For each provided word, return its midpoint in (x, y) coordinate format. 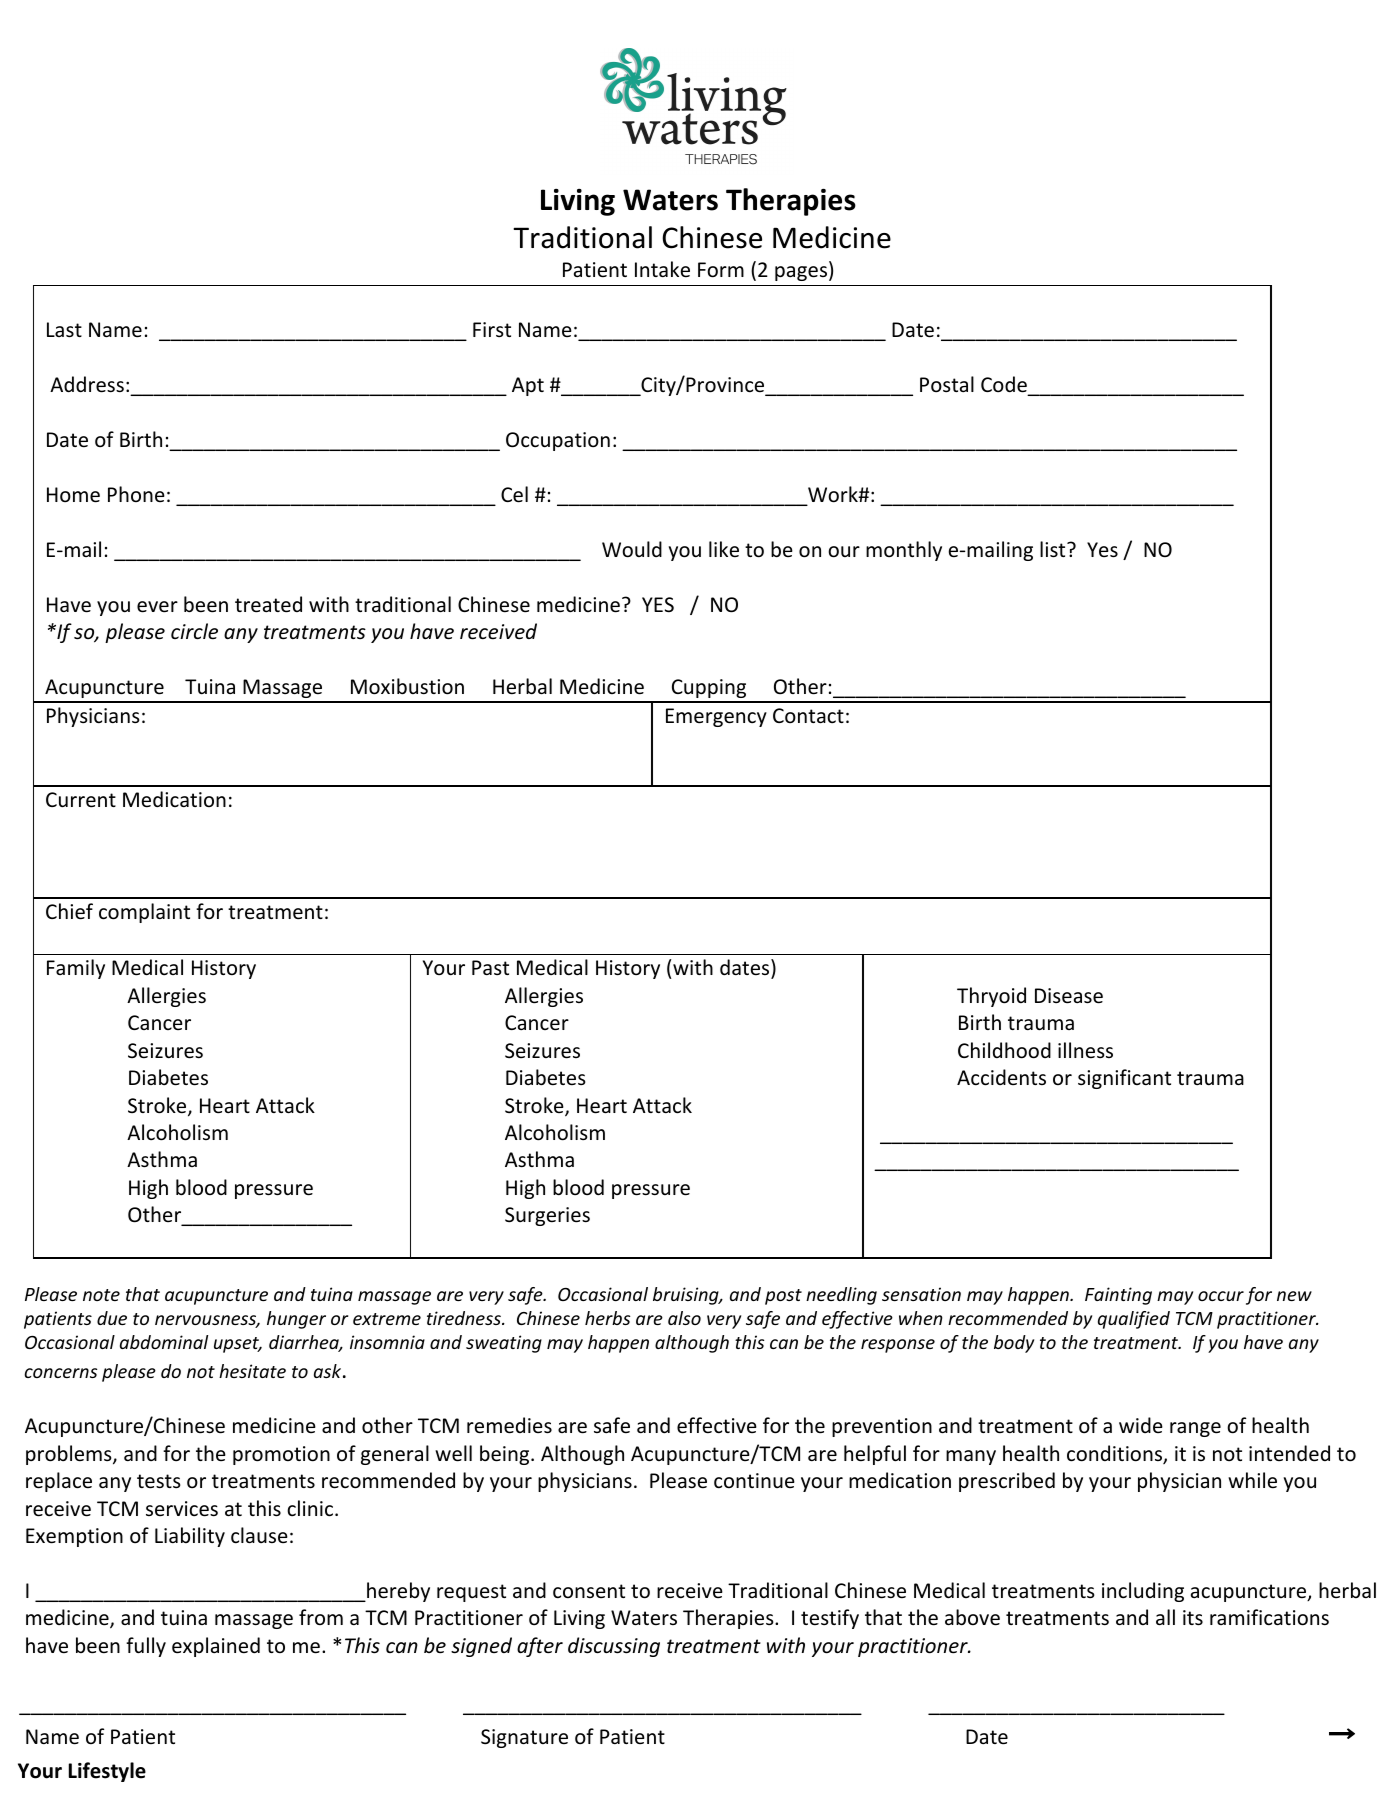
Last (64, 330)
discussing (614, 1647)
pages (801, 273)
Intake (662, 269)
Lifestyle (107, 1772)
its (1193, 1618)
